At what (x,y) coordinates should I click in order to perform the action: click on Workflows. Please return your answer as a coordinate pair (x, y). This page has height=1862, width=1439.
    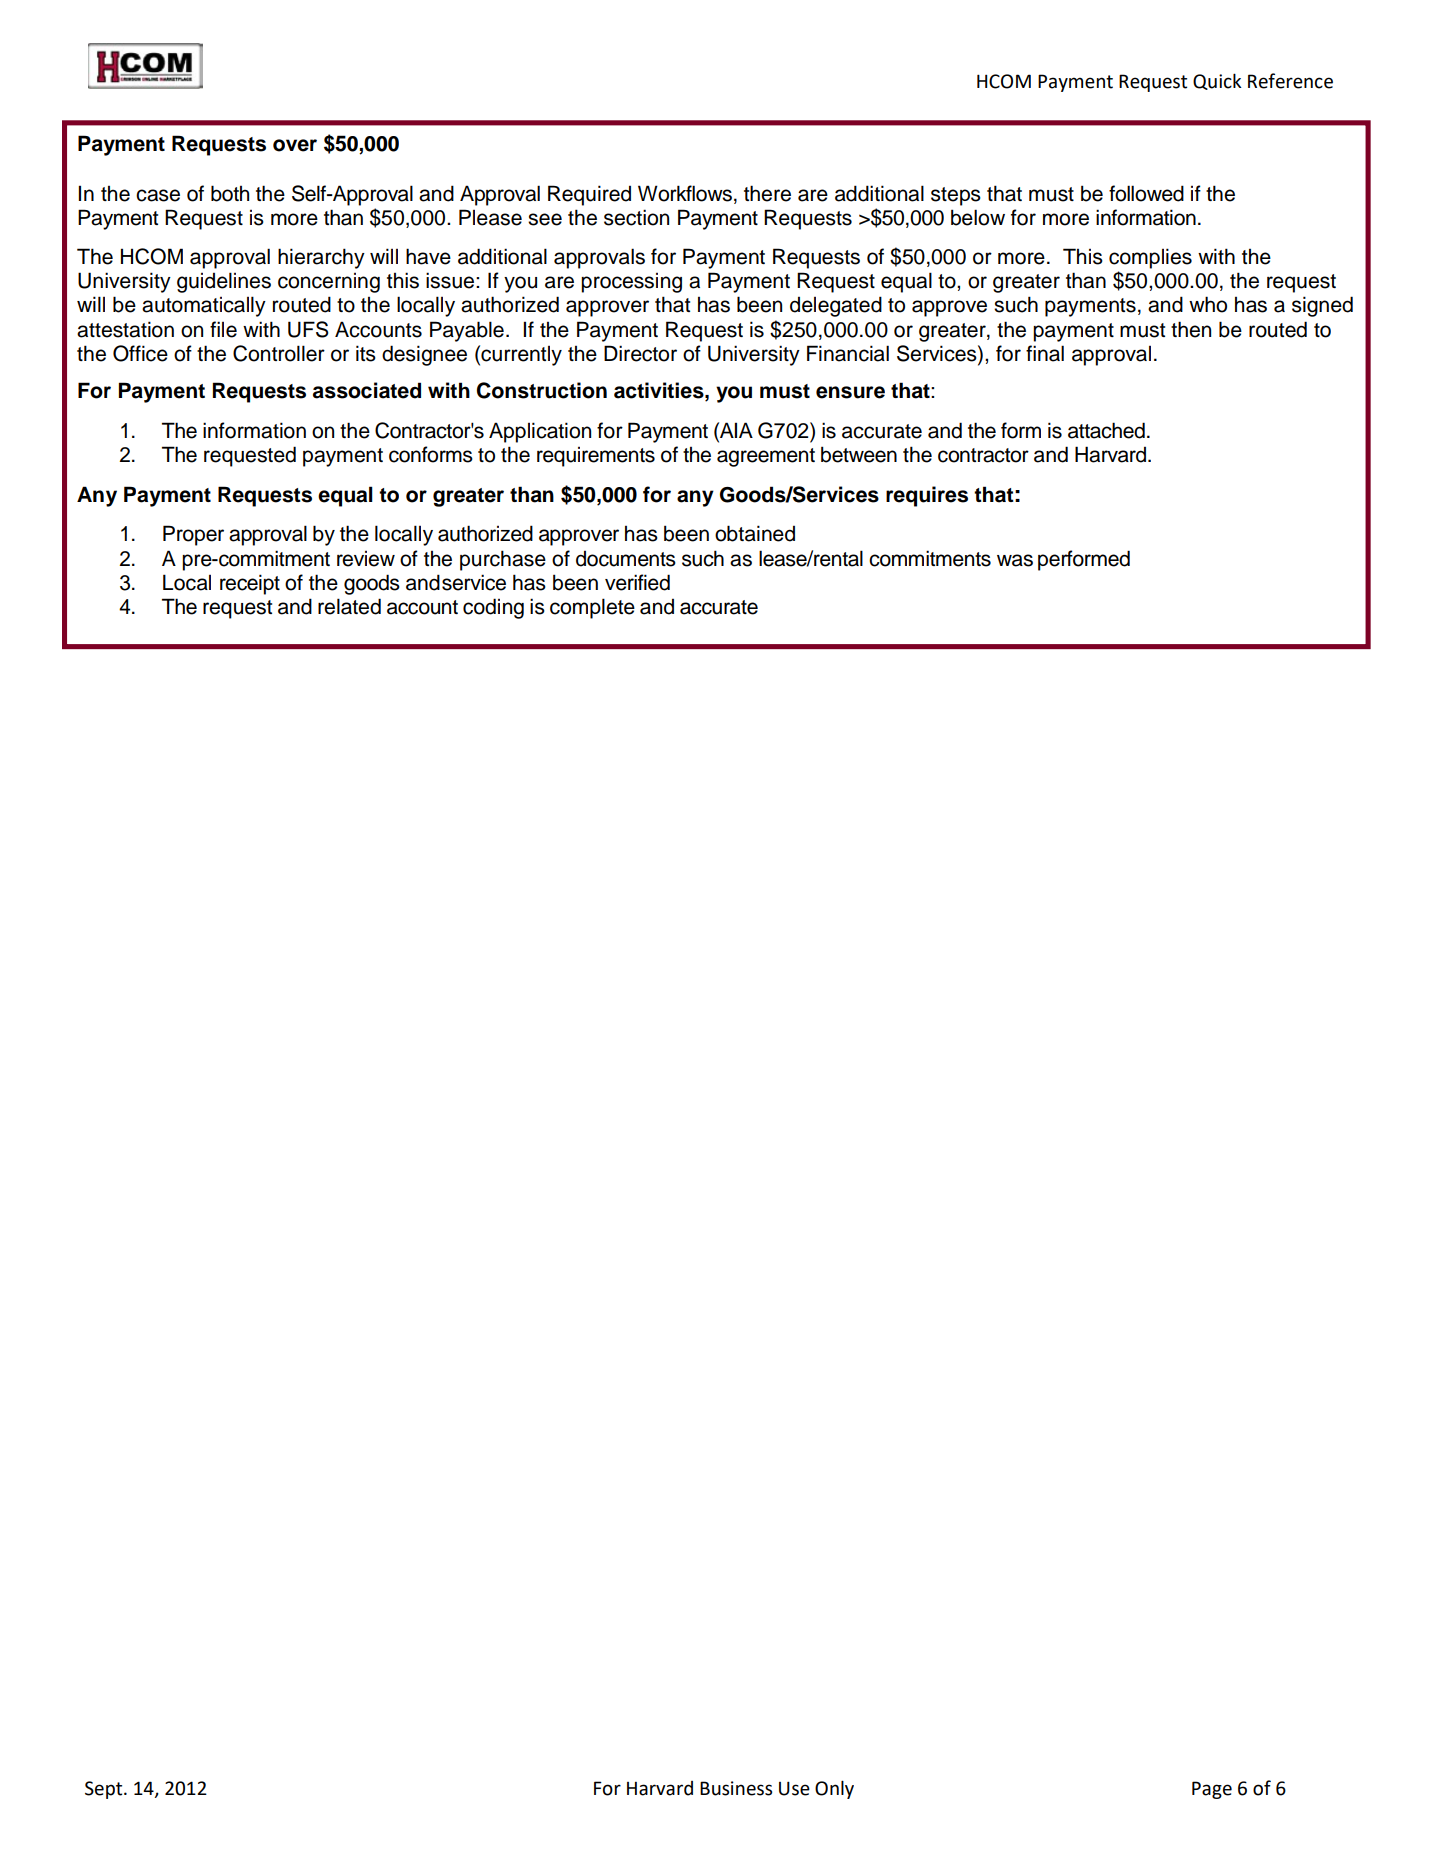
    Looking at the image, I should click on (685, 193).
